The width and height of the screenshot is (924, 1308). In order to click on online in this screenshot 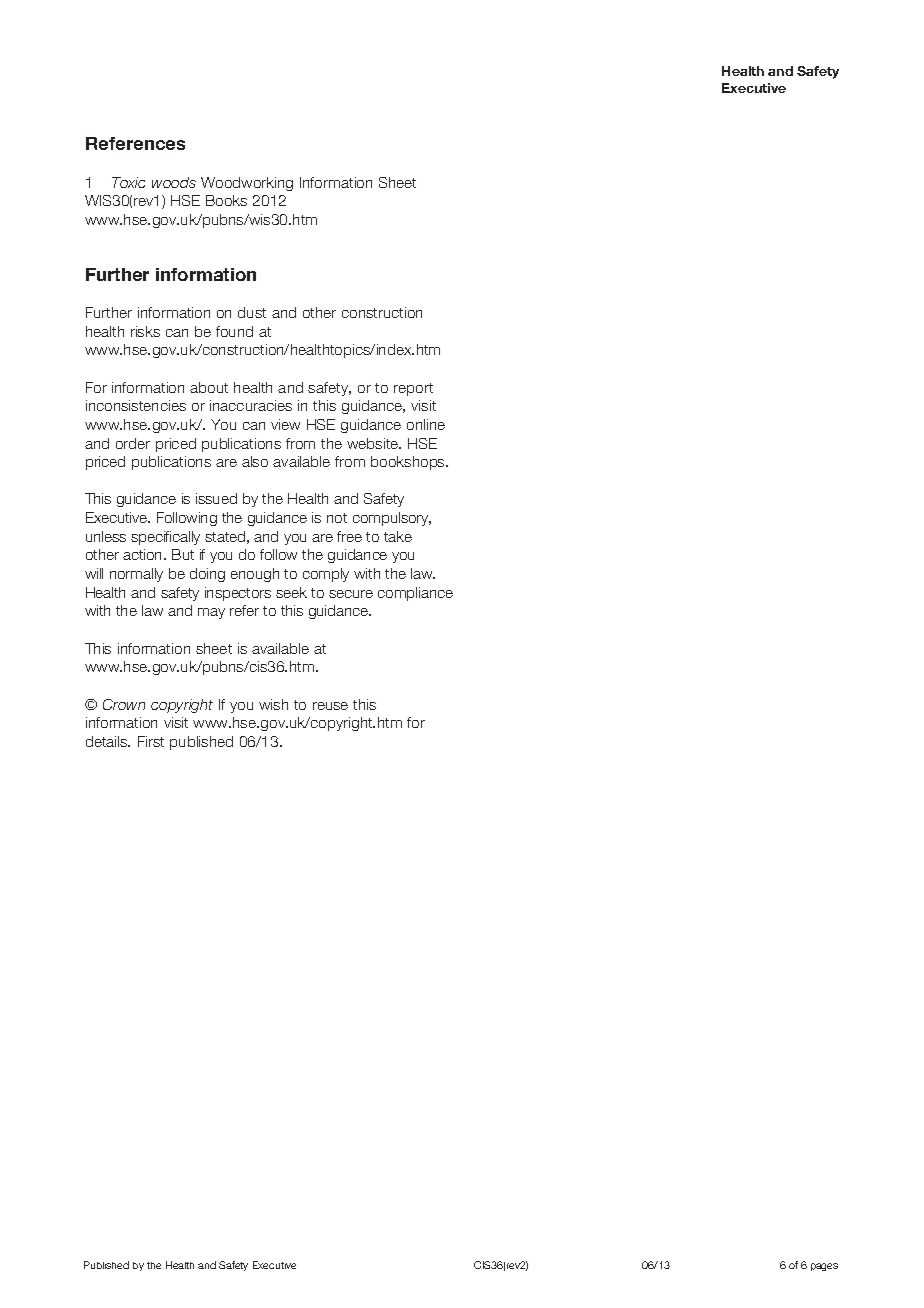, I will do `click(426, 424)`.
